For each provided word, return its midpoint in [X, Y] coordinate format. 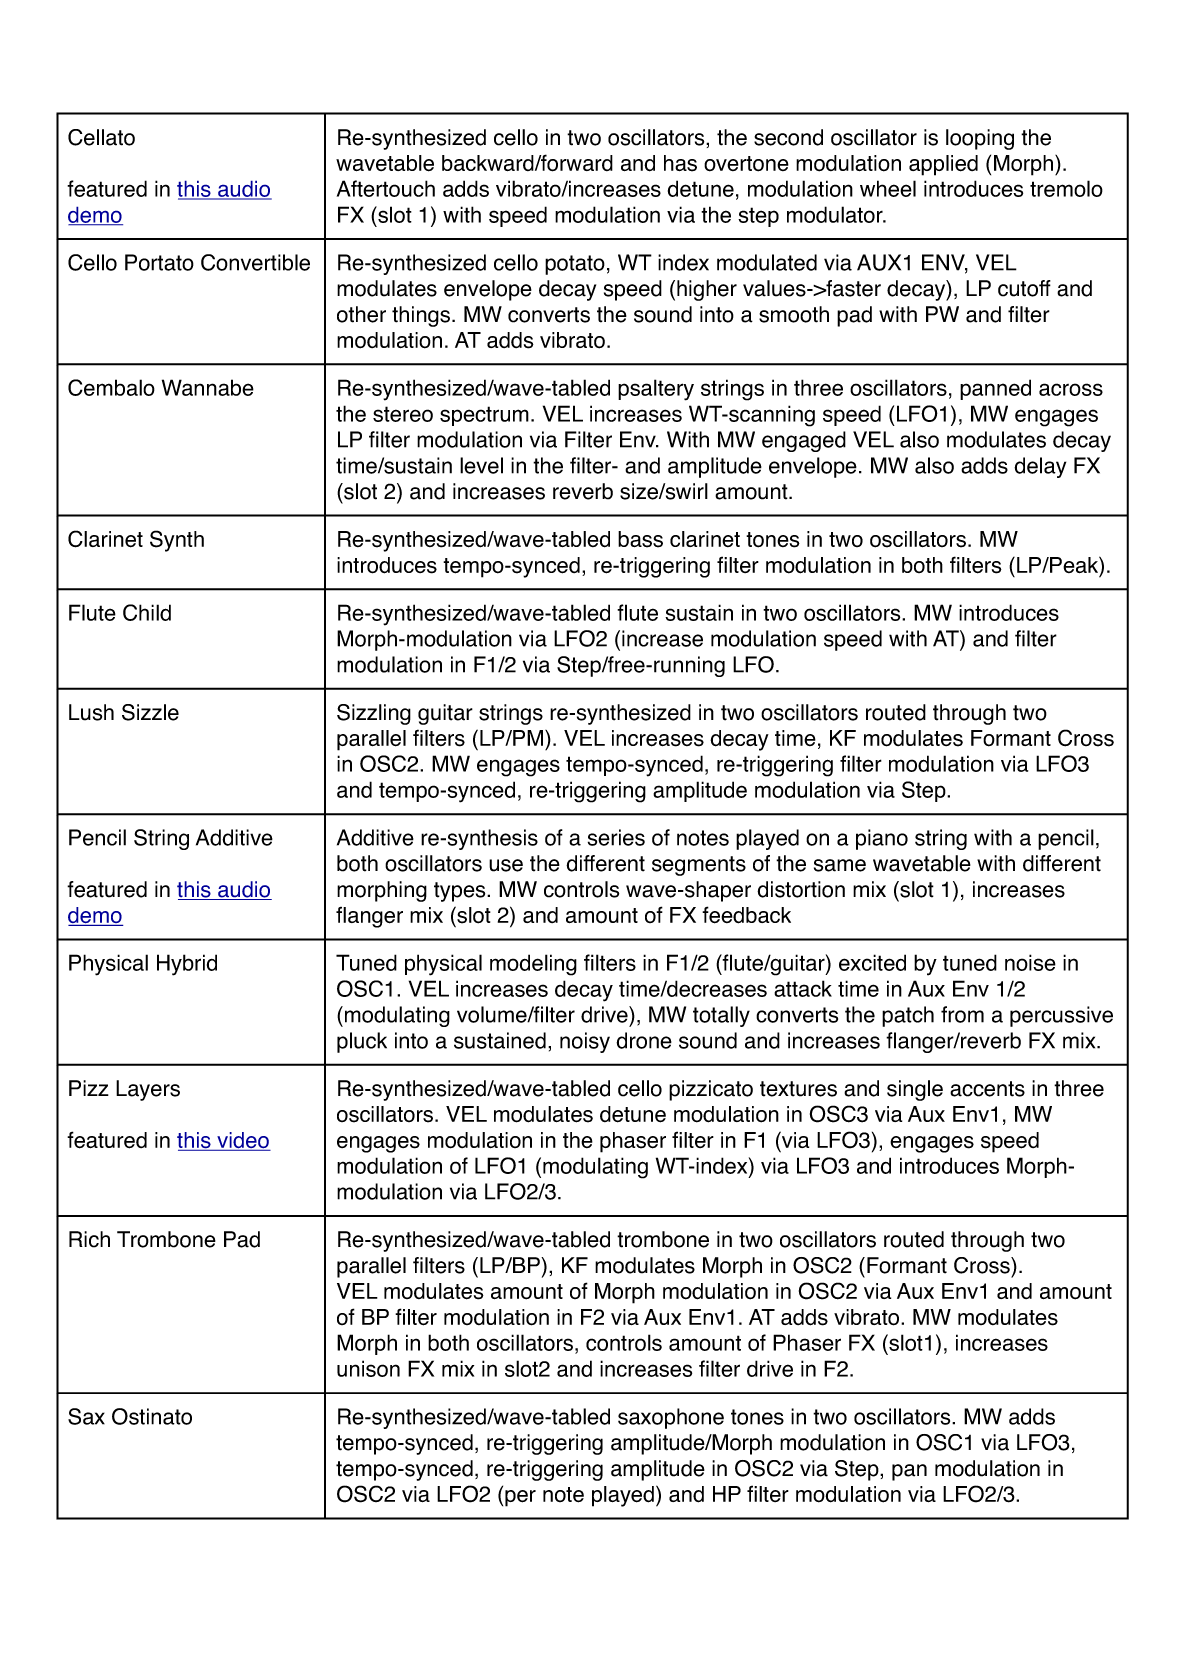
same [840, 865]
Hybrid [187, 965]
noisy [585, 1042]
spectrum [484, 416]
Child [147, 612]
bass [640, 539]
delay [1040, 467]
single [915, 1090]
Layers [148, 1090]
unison [368, 1368]
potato [575, 265]
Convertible [255, 262]
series [616, 837]
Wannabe [208, 387]
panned [995, 389]
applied [943, 165]
